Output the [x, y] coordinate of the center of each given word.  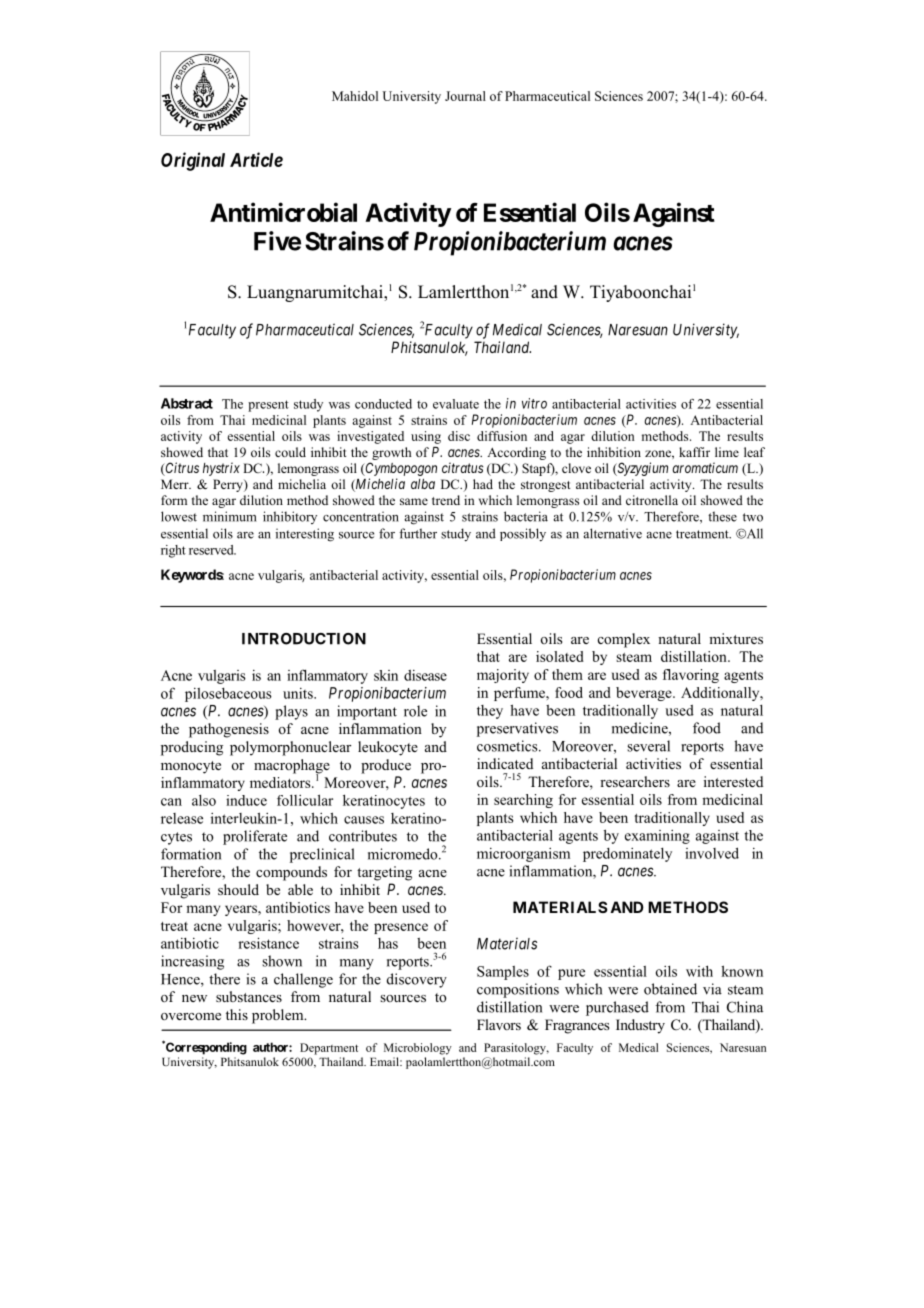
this [237, 1014]
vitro [534, 403]
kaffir [694, 452]
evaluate [456, 404]
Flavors [499, 1024]
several [648, 746]
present [268, 406]
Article [256, 159]
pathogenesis [229, 730]
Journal [465, 96]
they [490, 712]
